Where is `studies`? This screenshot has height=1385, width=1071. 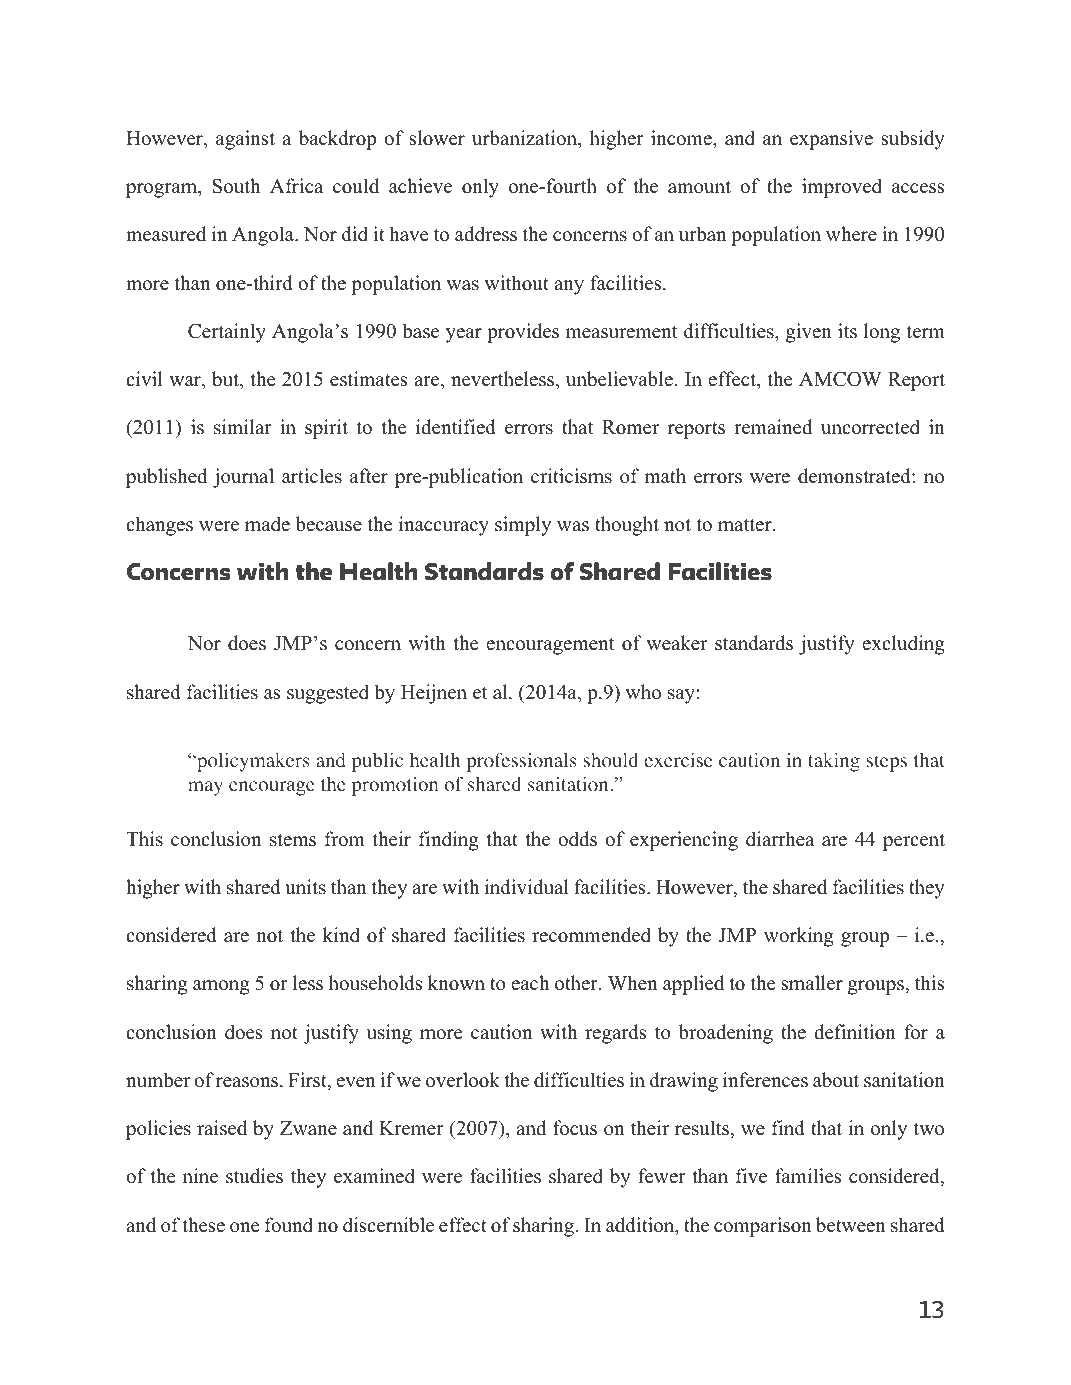
studies is located at coordinates (254, 1176).
